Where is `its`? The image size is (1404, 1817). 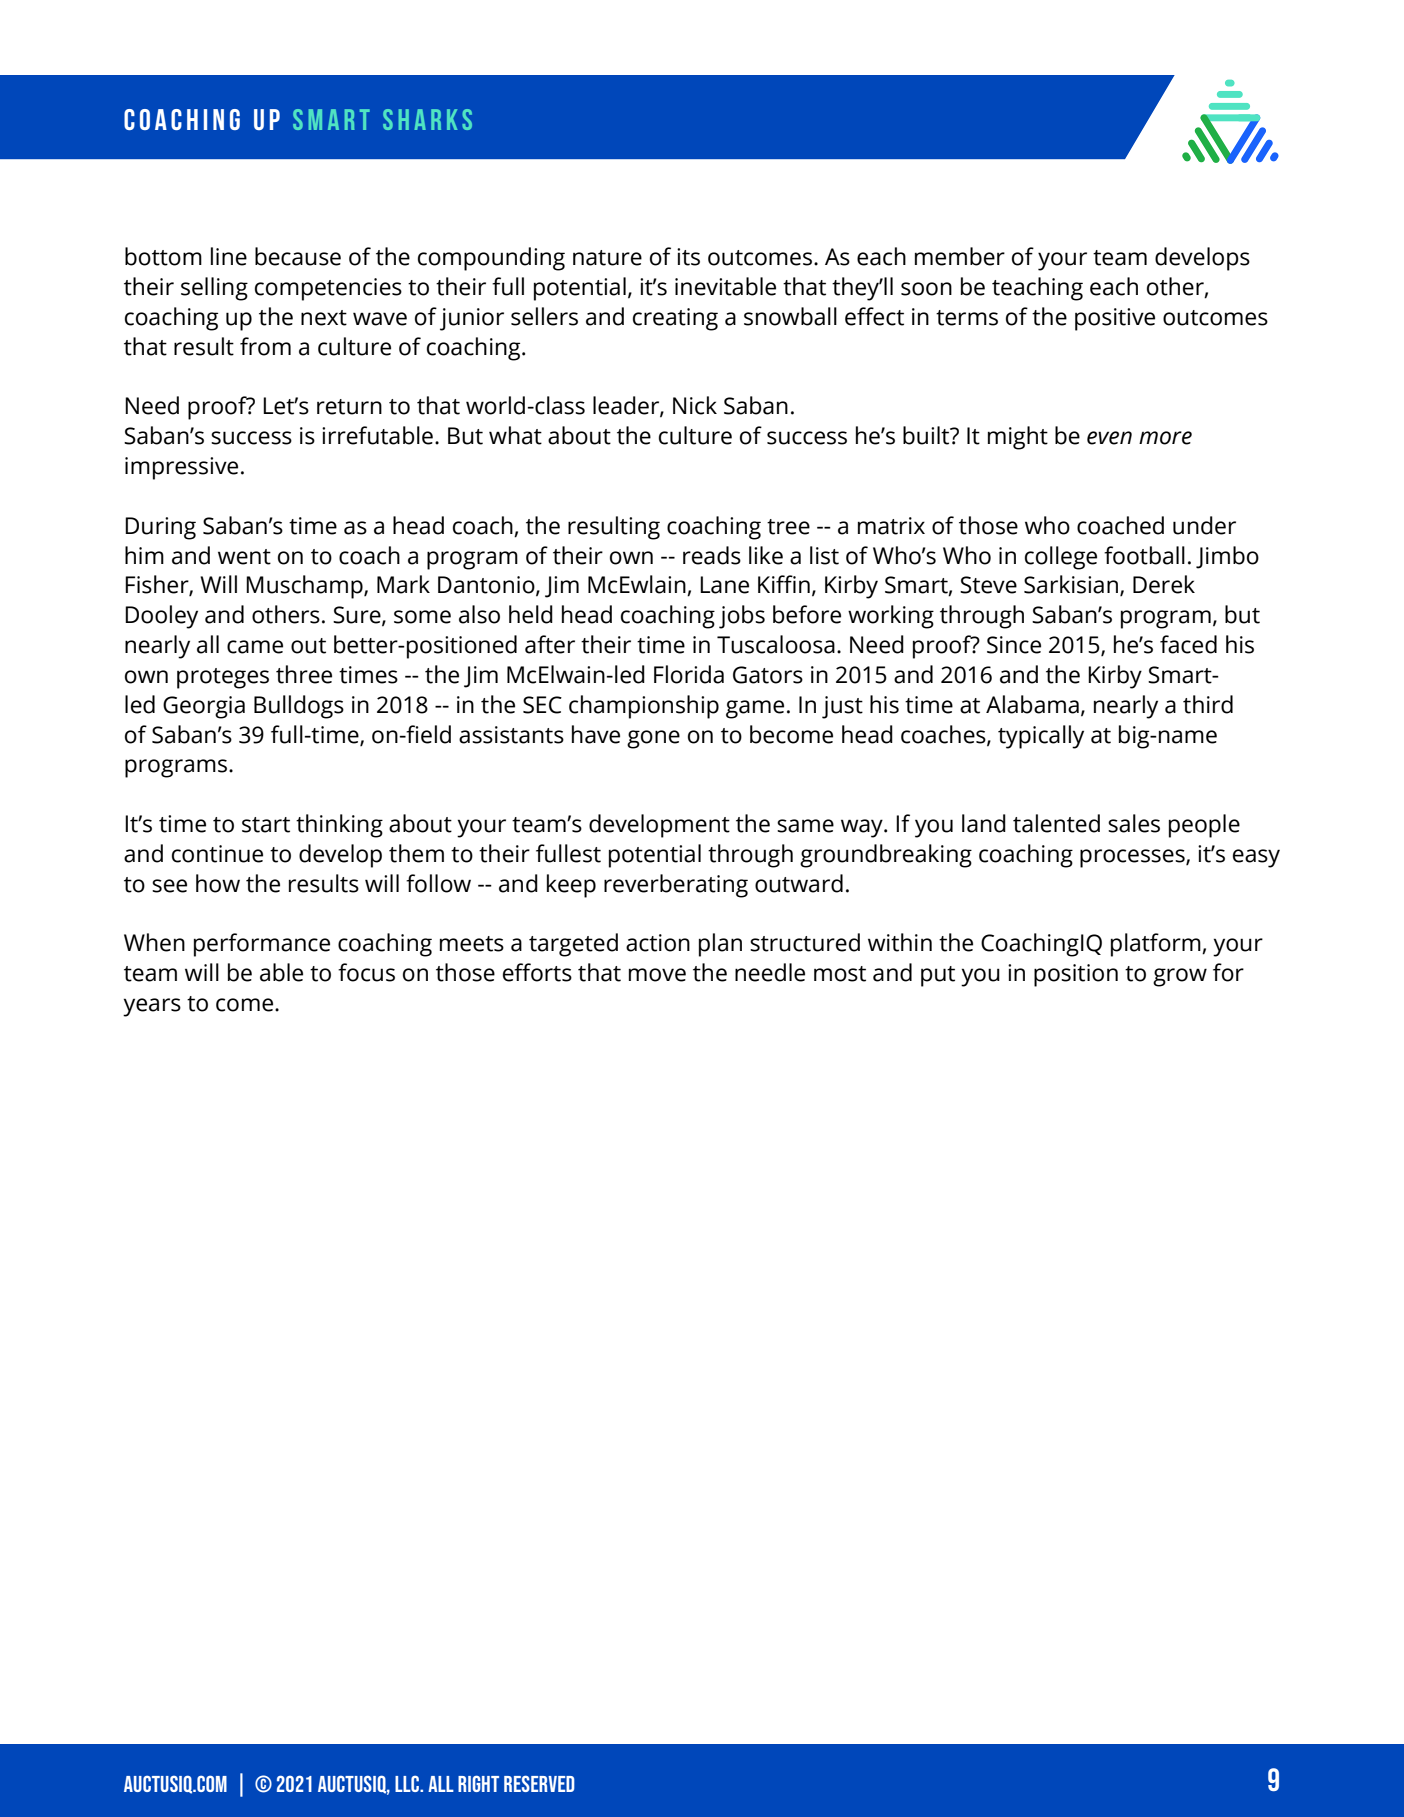 its is located at coordinates (688, 257).
